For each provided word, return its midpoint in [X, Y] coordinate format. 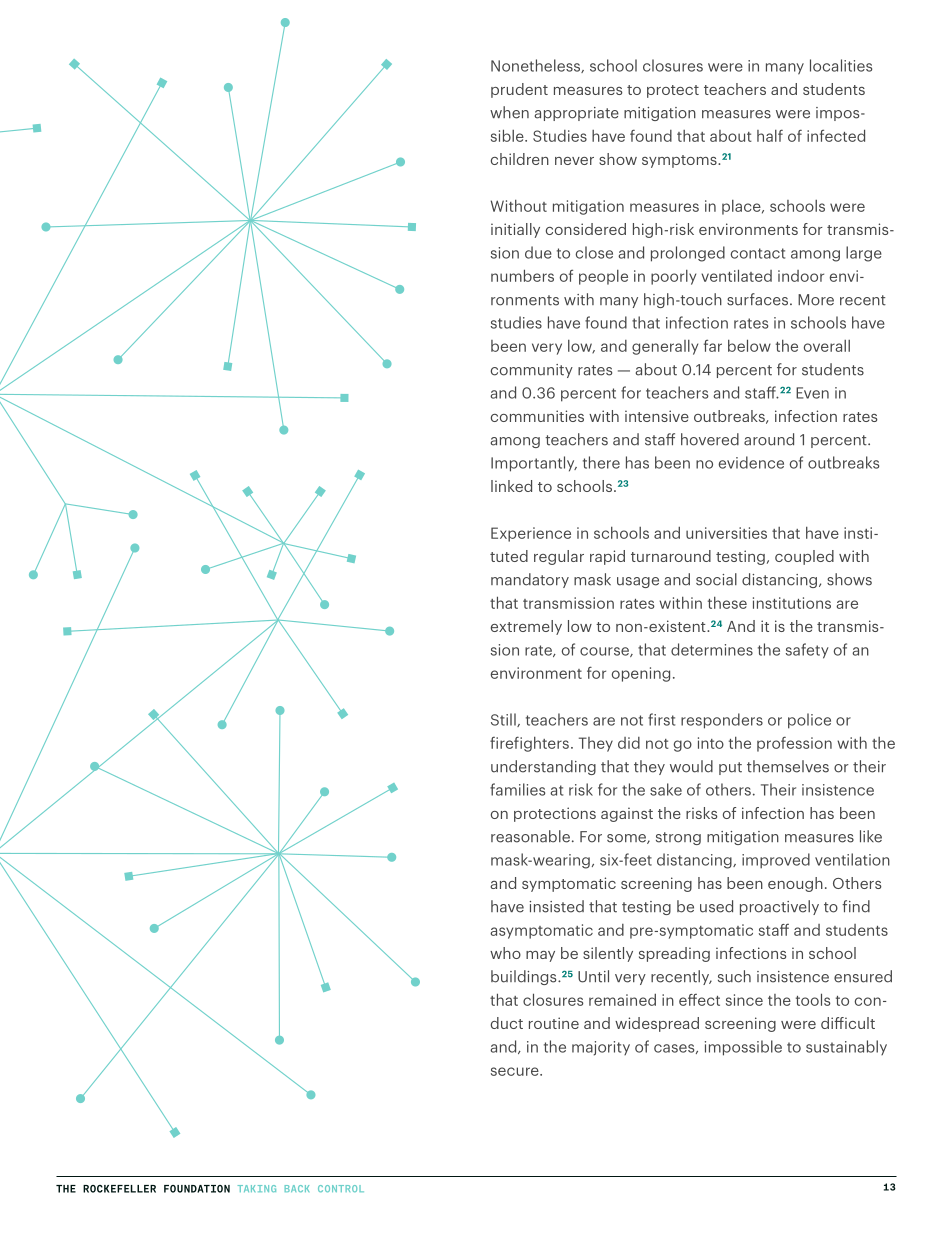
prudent [519, 90]
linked [511, 486]
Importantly [534, 464]
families [517, 789]
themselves [788, 766]
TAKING [257, 1188]
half [770, 135]
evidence [751, 462]
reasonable [530, 836]
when [509, 112]
